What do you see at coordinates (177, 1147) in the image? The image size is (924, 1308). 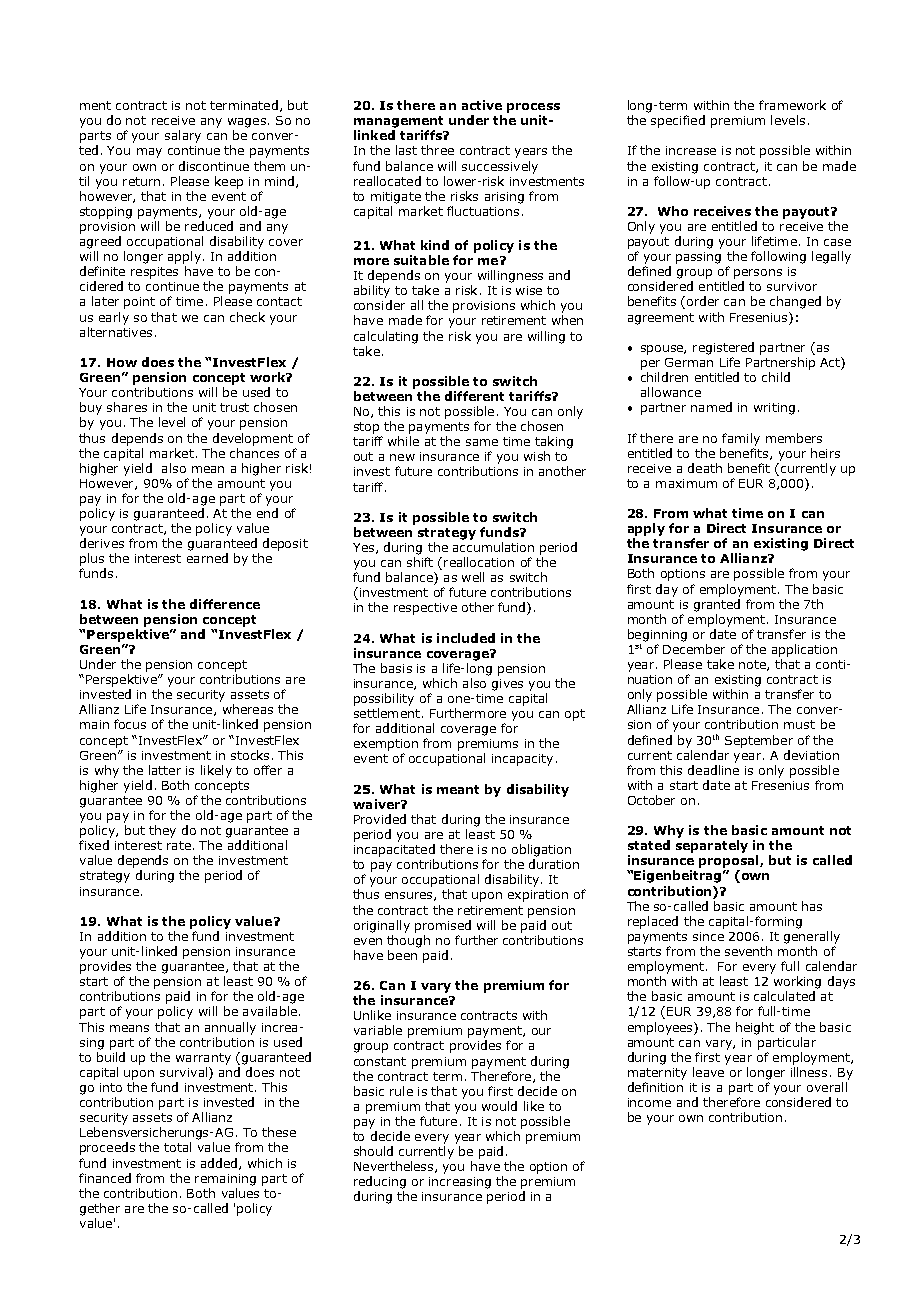 I see `total` at bounding box center [177, 1147].
